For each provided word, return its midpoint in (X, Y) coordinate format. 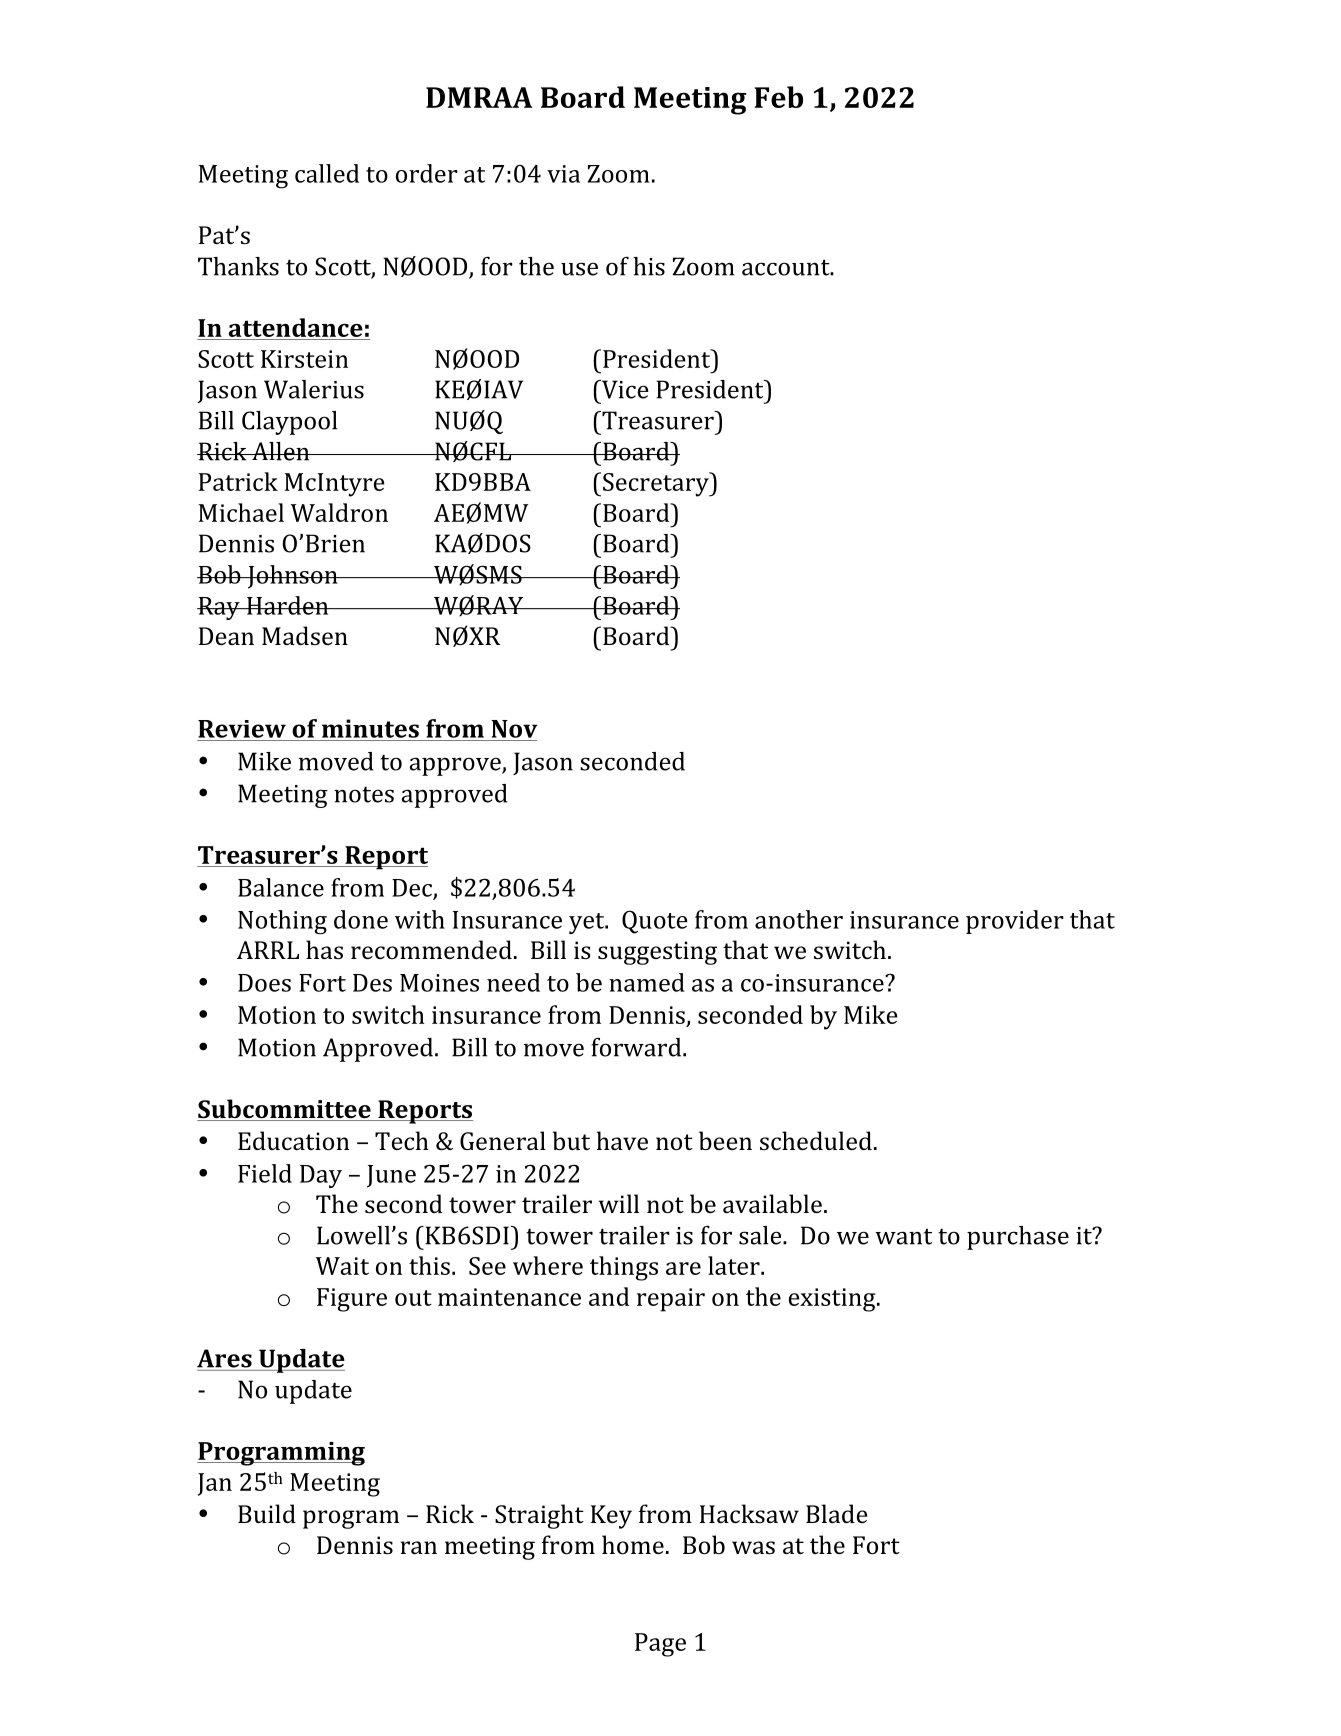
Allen (281, 451)
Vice (624, 389)
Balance (281, 887)
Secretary (657, 484)
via (563, 174)
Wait (342, 1266)
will (619, 1203)
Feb (778, 97)
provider (1014, 922)
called (327, 173)
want (903, 1236)
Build (267, 1513)
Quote (655, 922)
